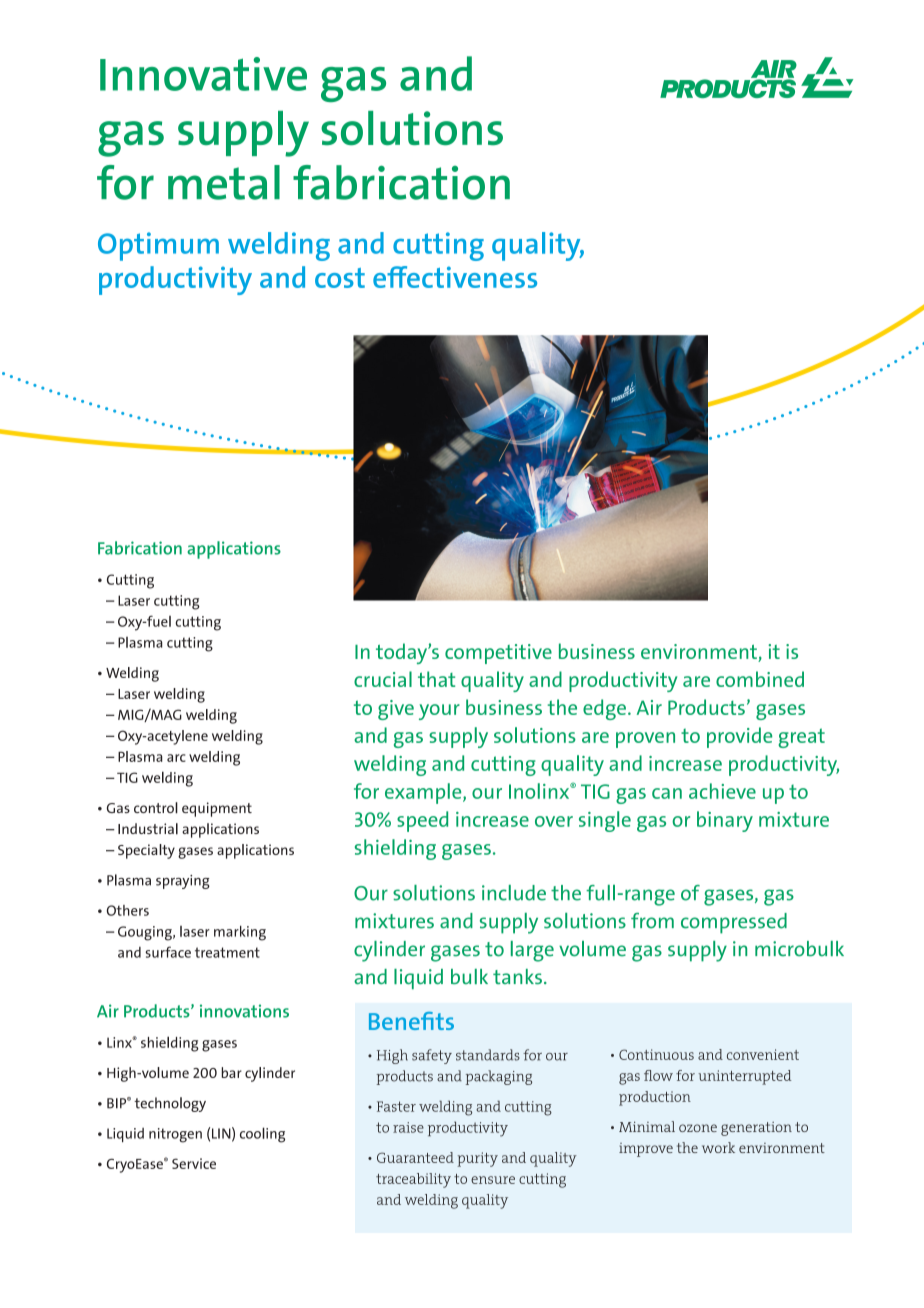 The height and width of the screenshot is (1308, 924). What do you see at coordinates (183, 882) in the screenshot?
I see `spraying` at bounding box center [183, 882].
